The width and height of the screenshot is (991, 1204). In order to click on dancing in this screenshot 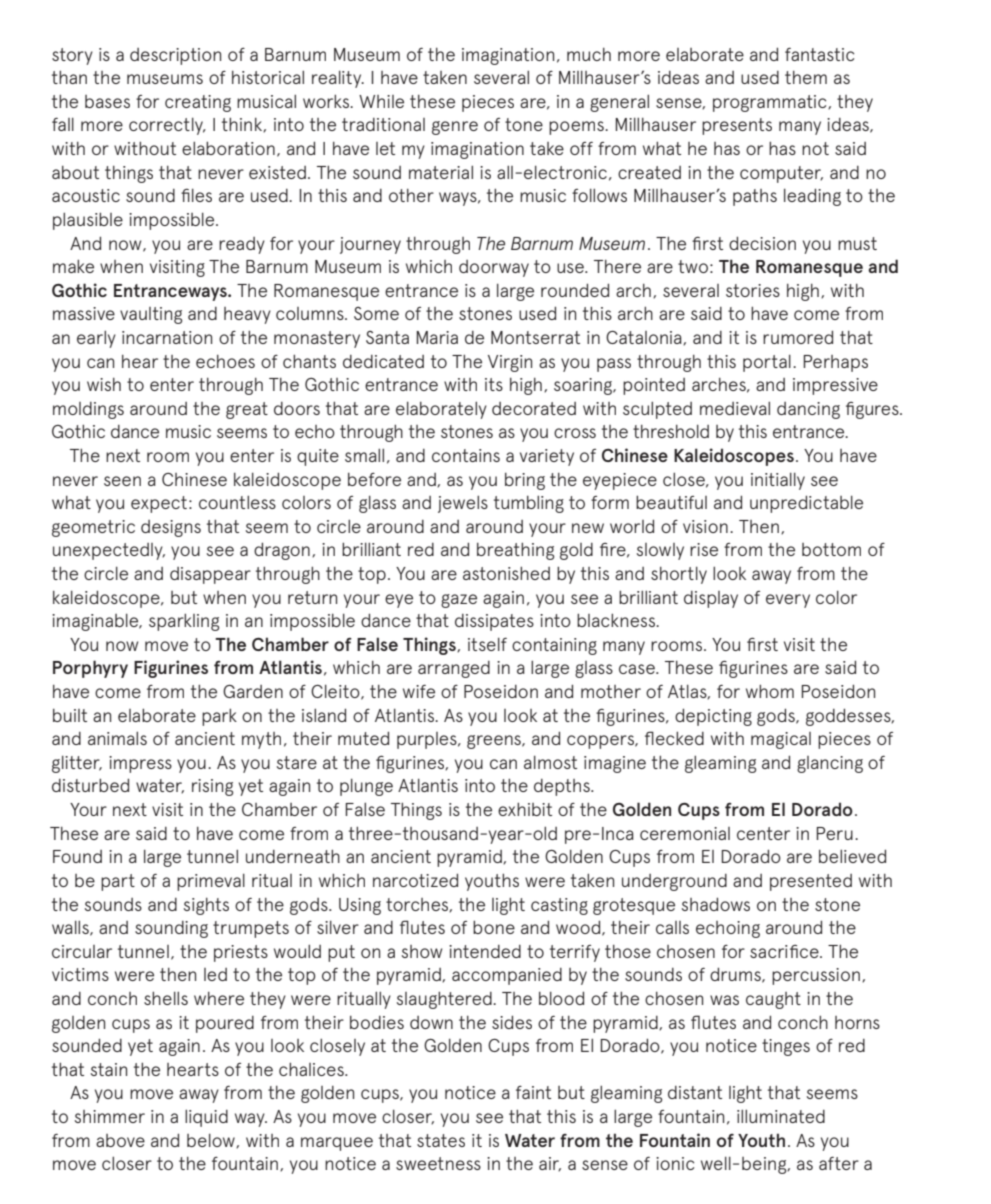, I will do `click(808, 410)`.
